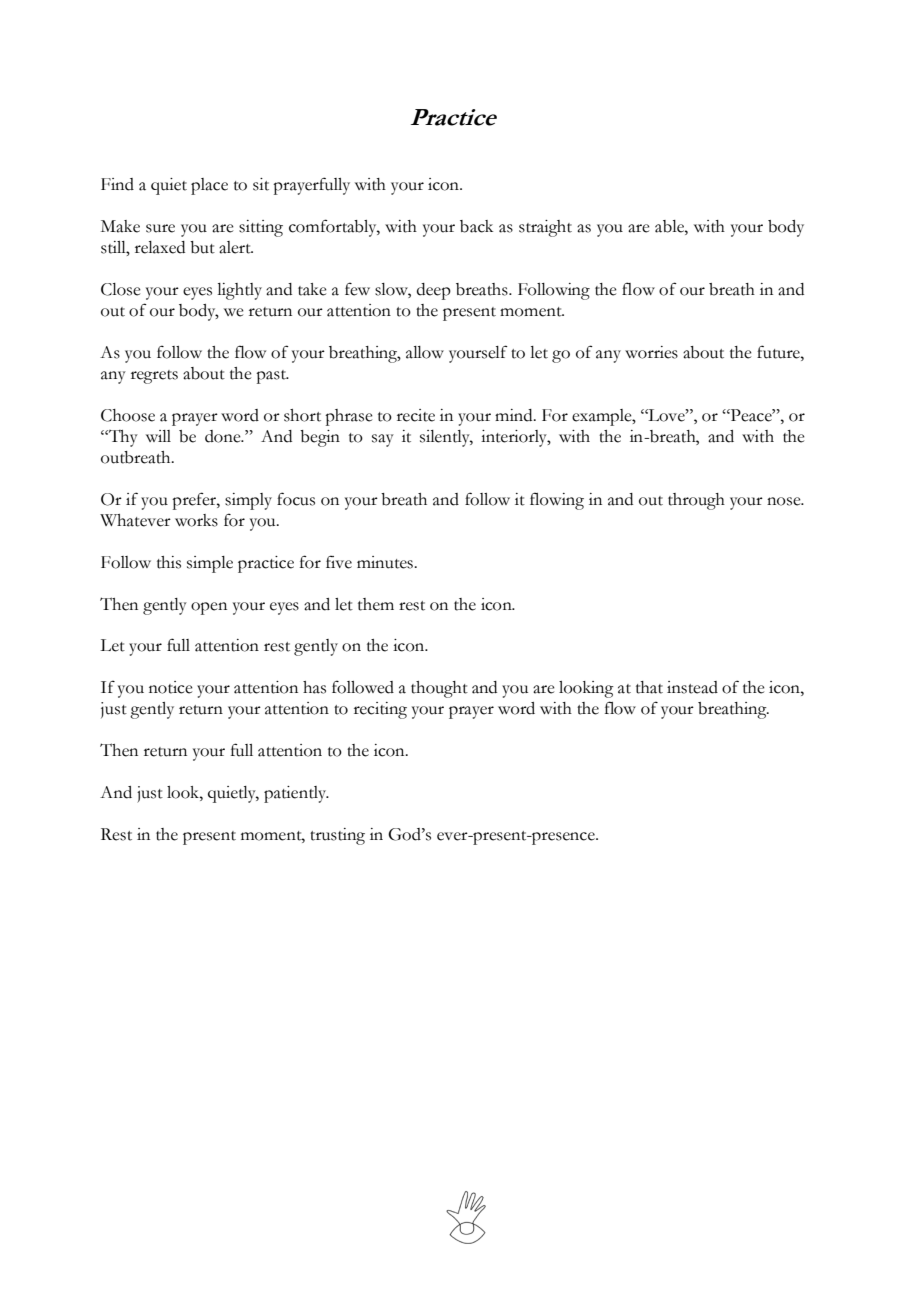  What do you see at coordinates (651, 352) in the screenshot?
I see `worries` at bounding box center [651, 352].
